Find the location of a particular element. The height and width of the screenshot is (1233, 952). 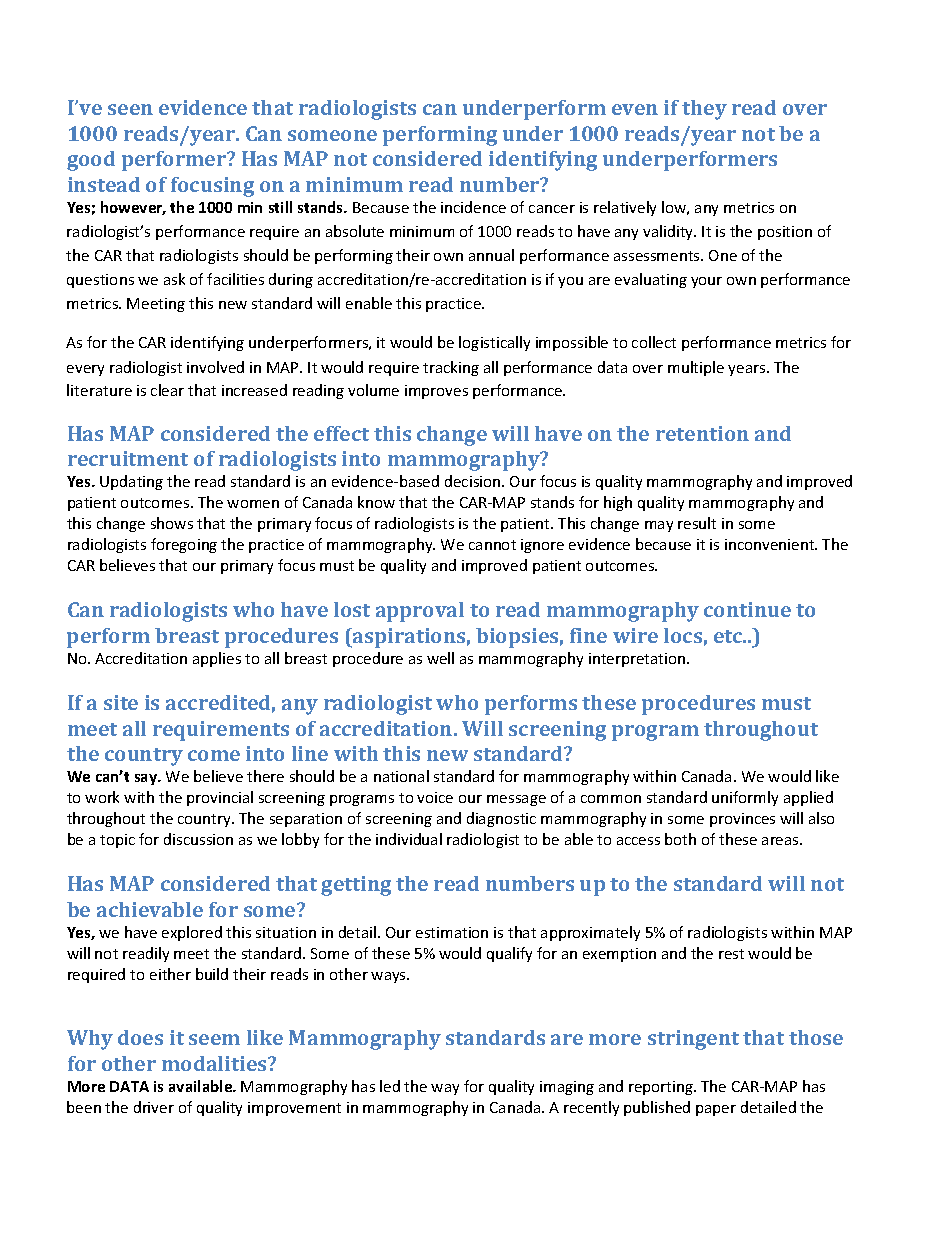

multiple is located at coordinates (696, 368).
